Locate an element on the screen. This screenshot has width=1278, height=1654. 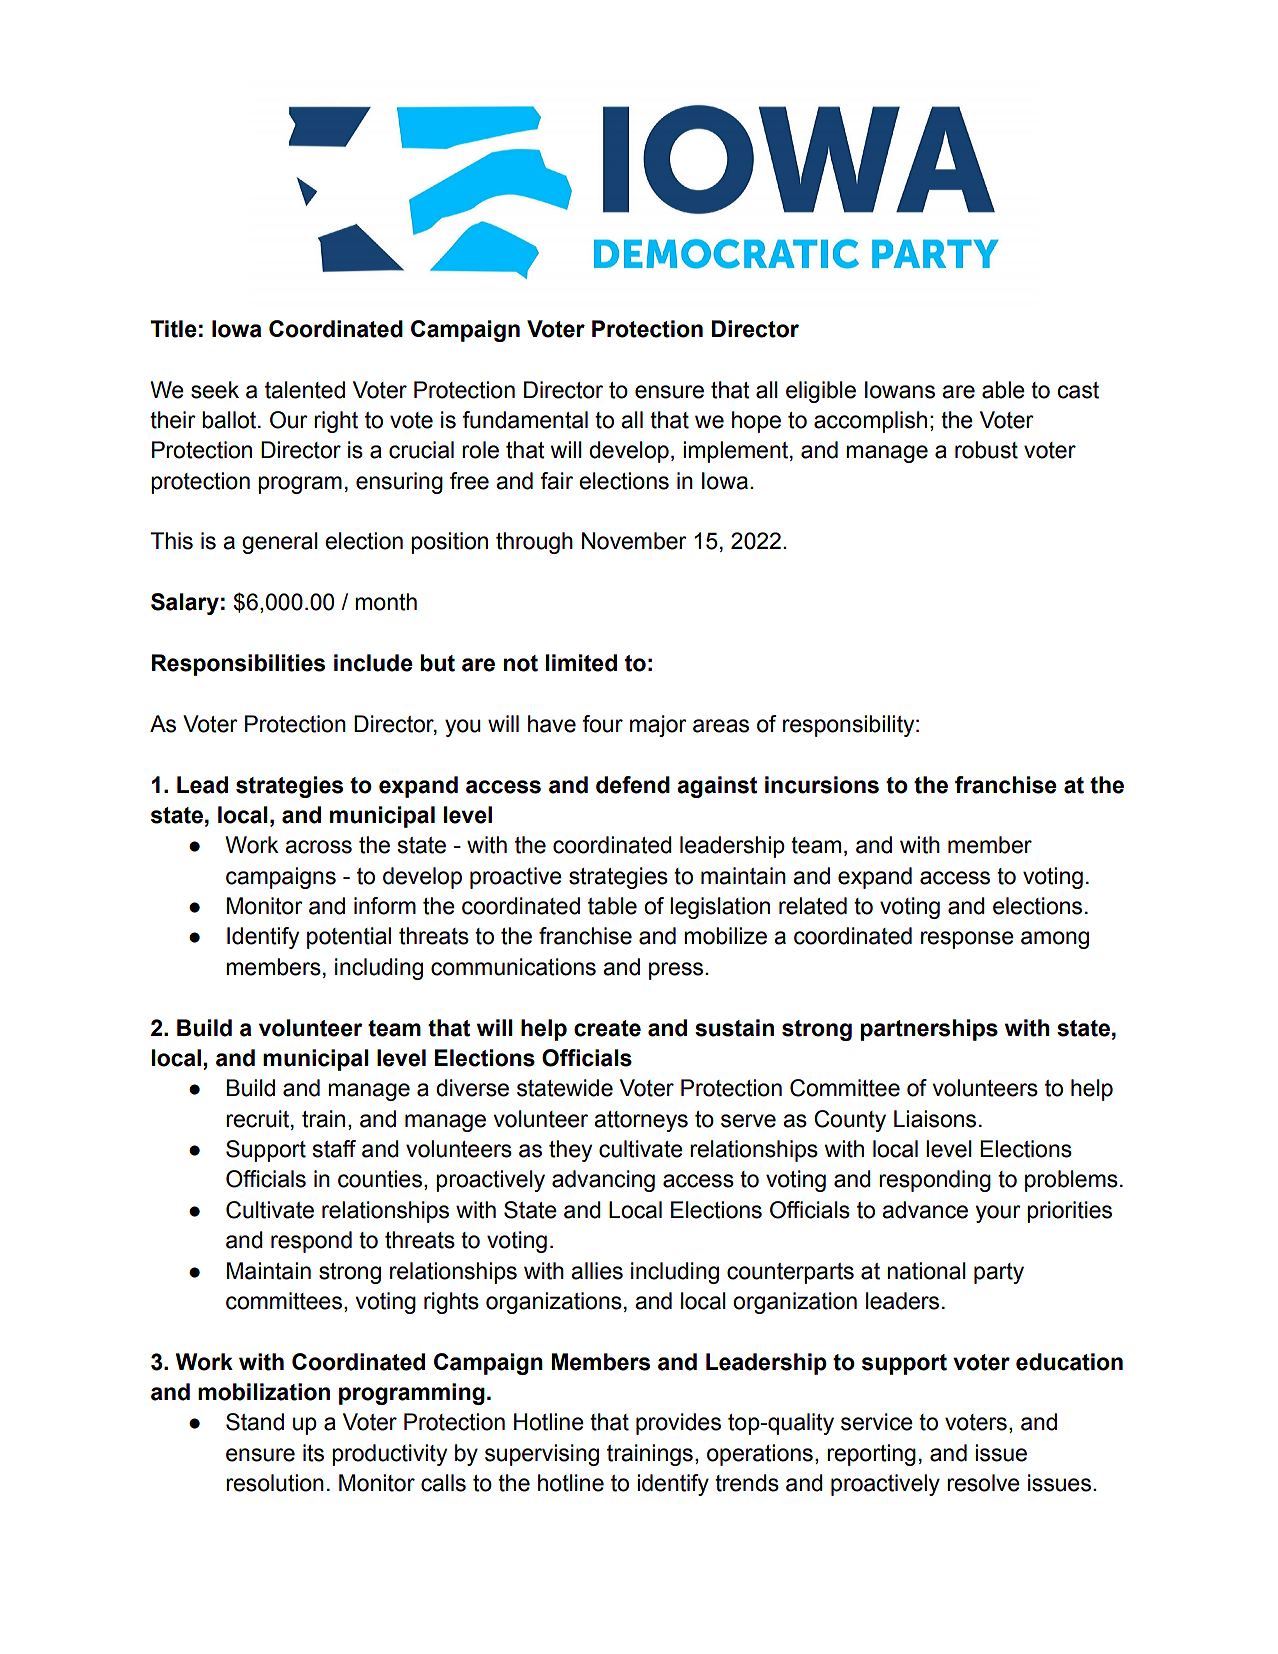
provides is located at coordinates (678, 1424).
